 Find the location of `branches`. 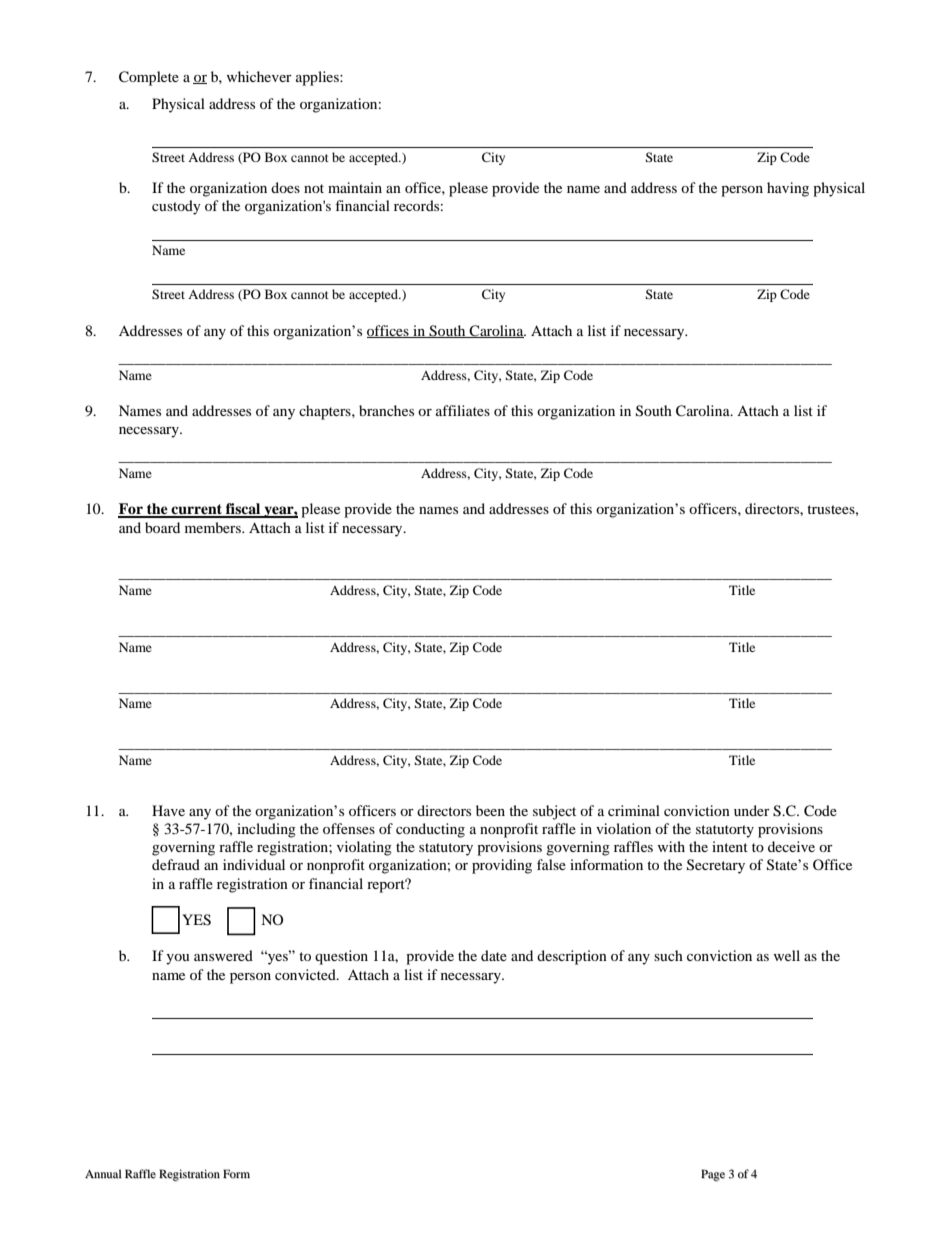

branches is located at coordinates (386, 410).
